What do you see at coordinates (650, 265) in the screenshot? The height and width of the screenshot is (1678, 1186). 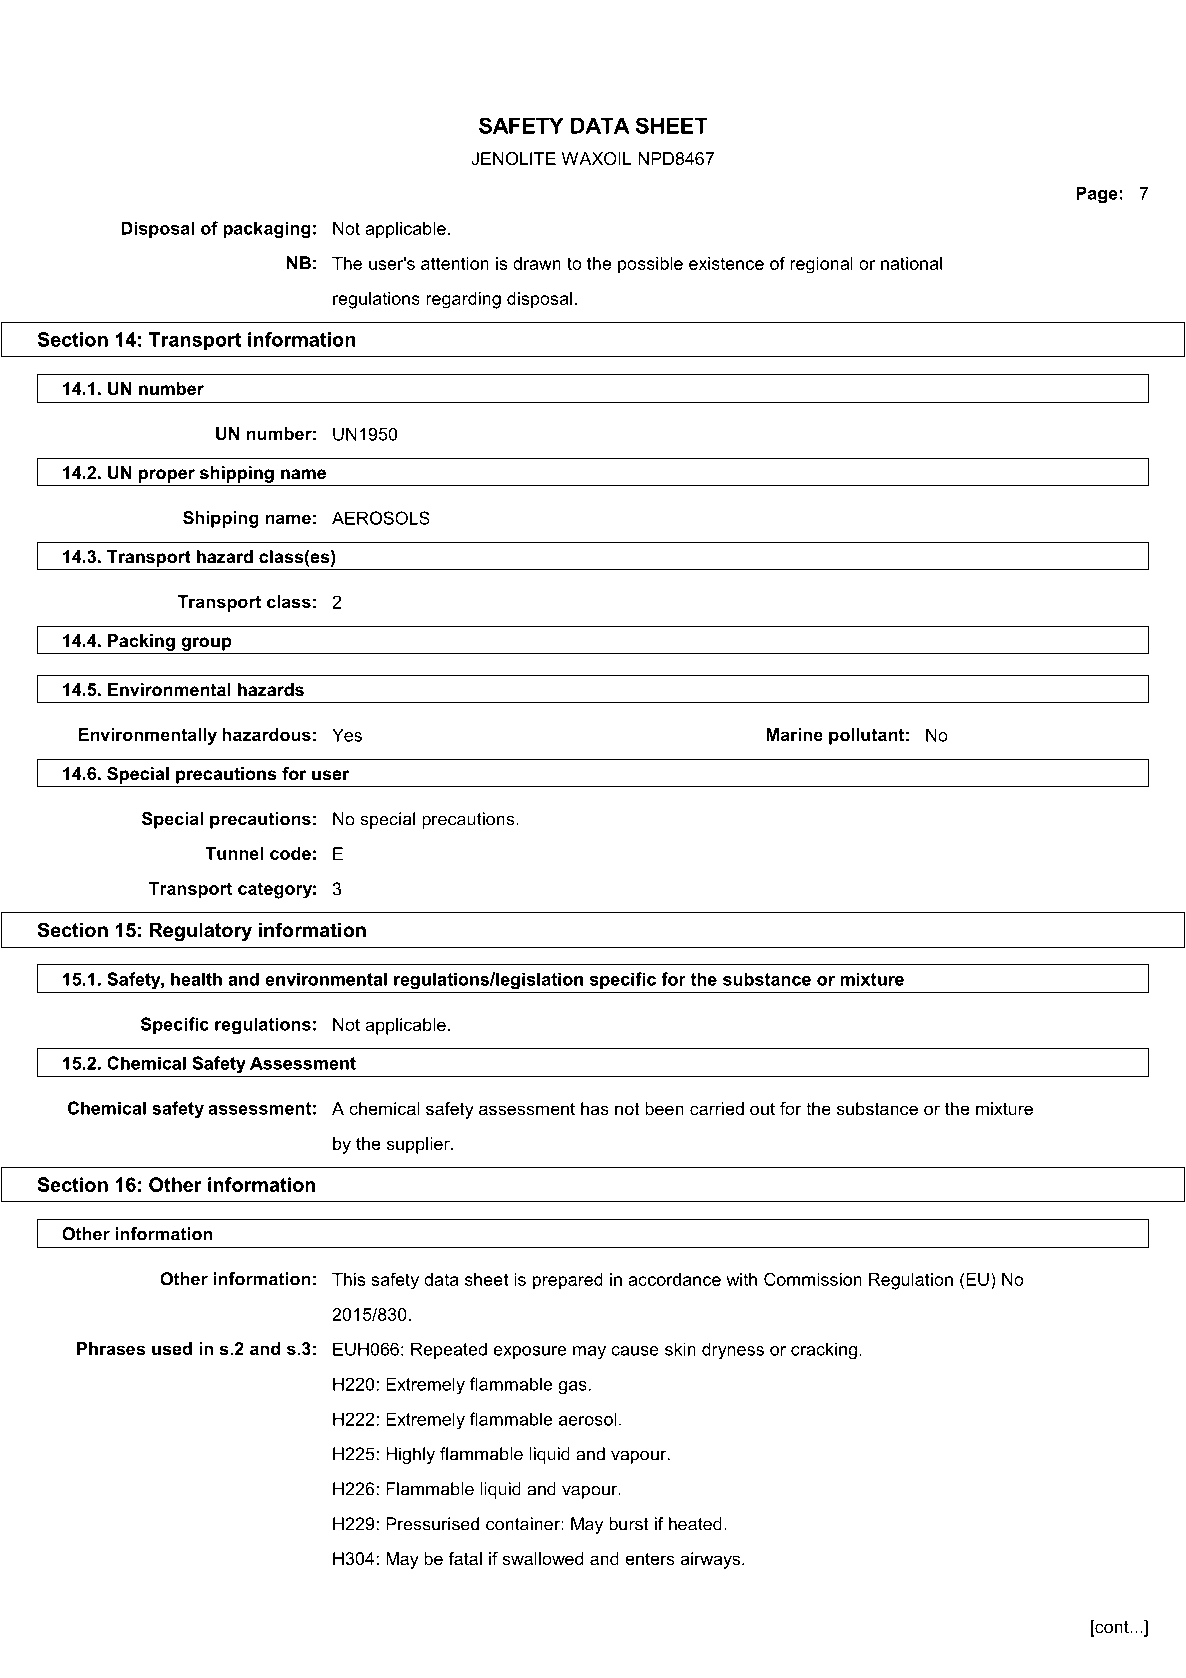 I see `possible` at bounding box center [650, 265].
